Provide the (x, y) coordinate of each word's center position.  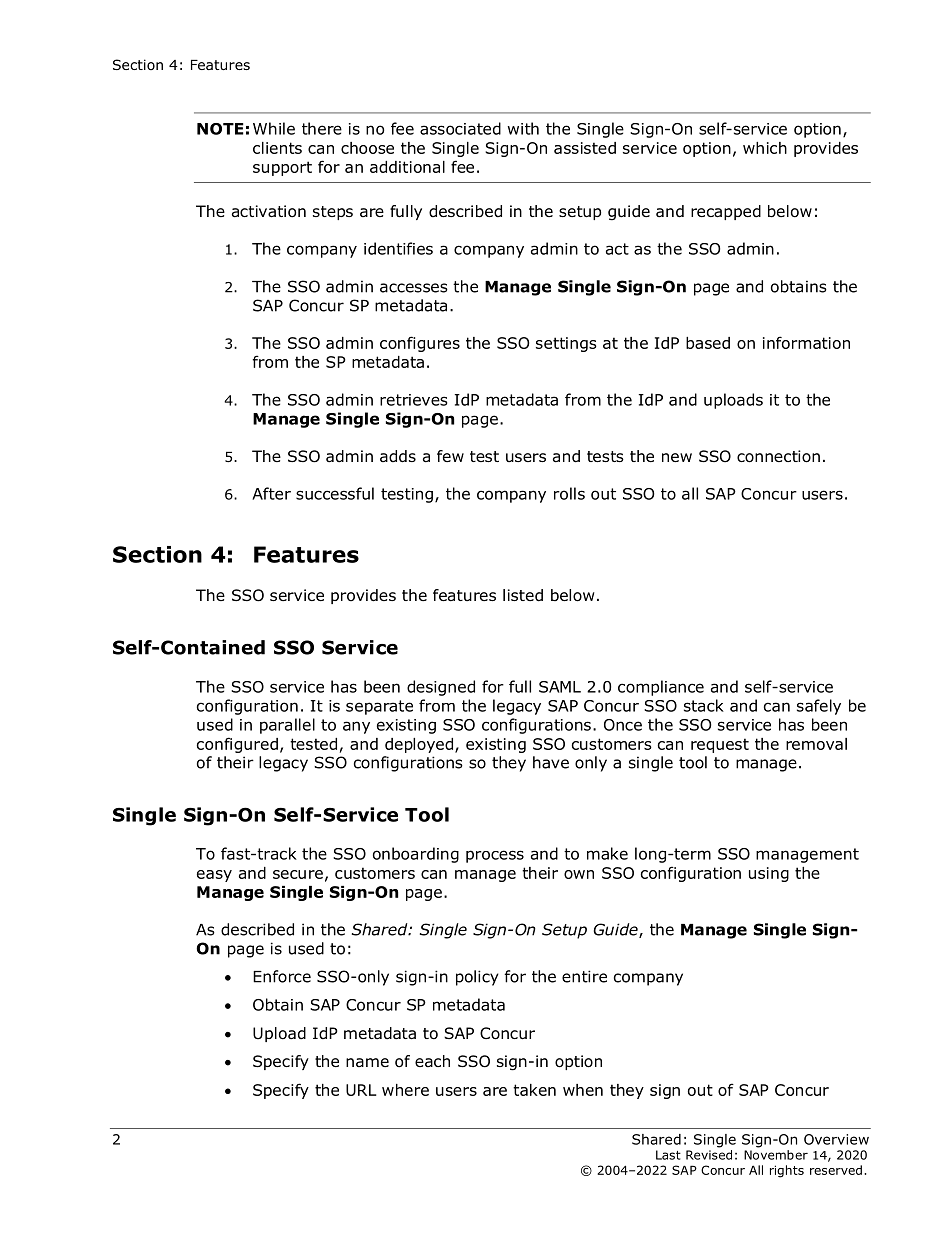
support (282, 168)
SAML (560, 687)
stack (704, 705)
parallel (287, 726)
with (523, 128)
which (765, 148)
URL (361, 1090)
